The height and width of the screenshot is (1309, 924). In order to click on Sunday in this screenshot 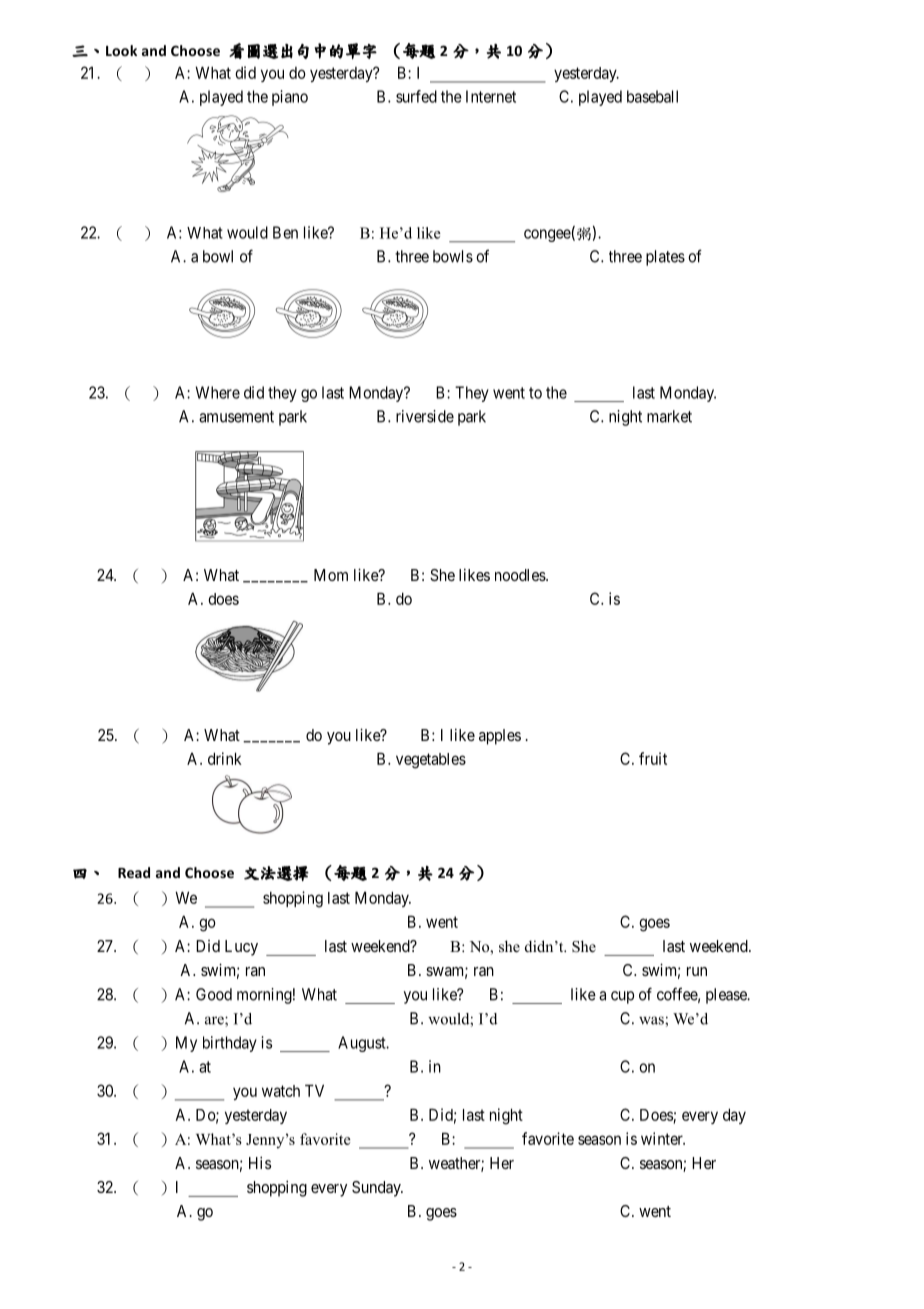, I will do `click(377, 1189)`.
